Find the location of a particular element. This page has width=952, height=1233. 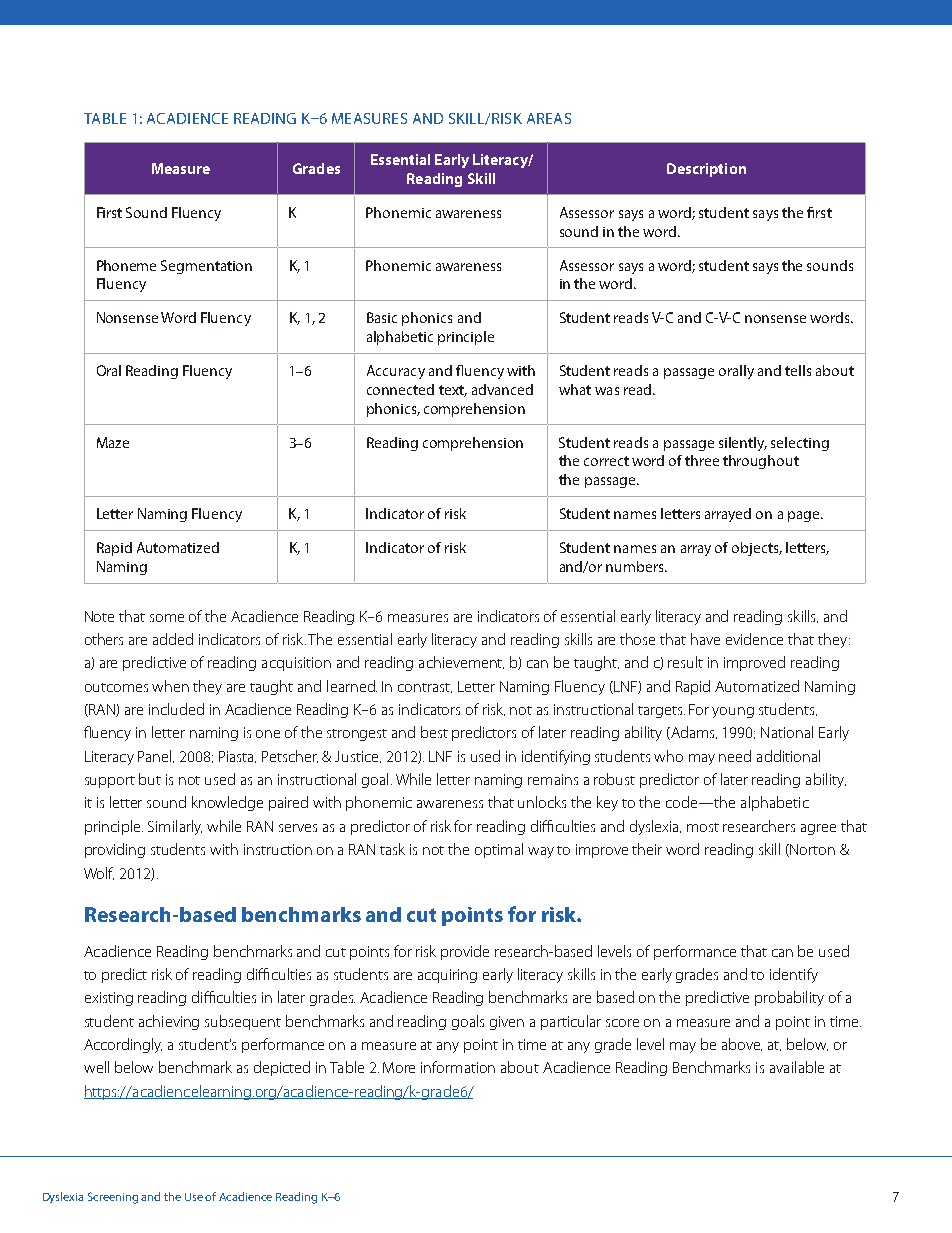

Description is located at coordinates (706, 170).
